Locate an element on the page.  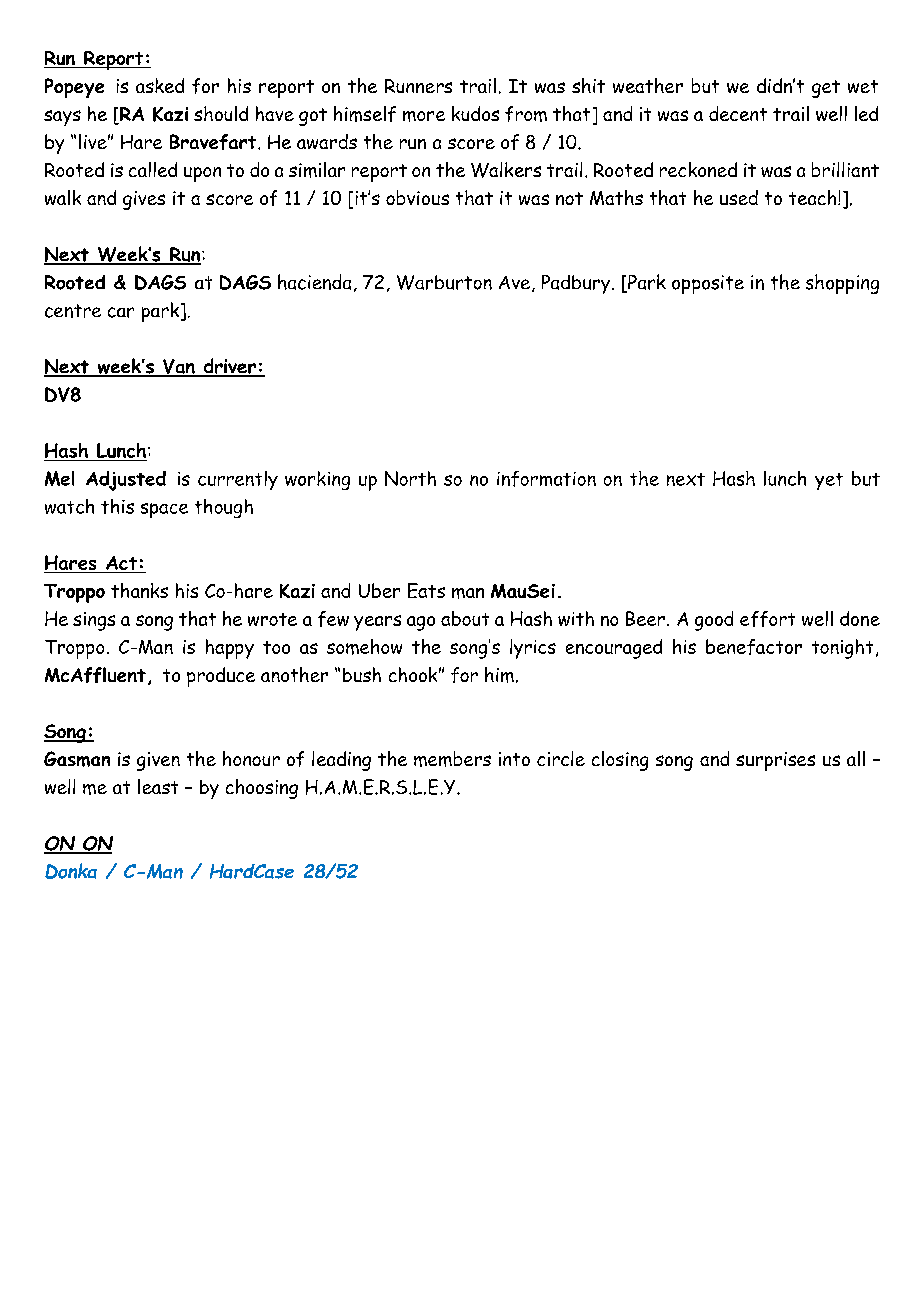
effort is located at coordinates (767, 619).
